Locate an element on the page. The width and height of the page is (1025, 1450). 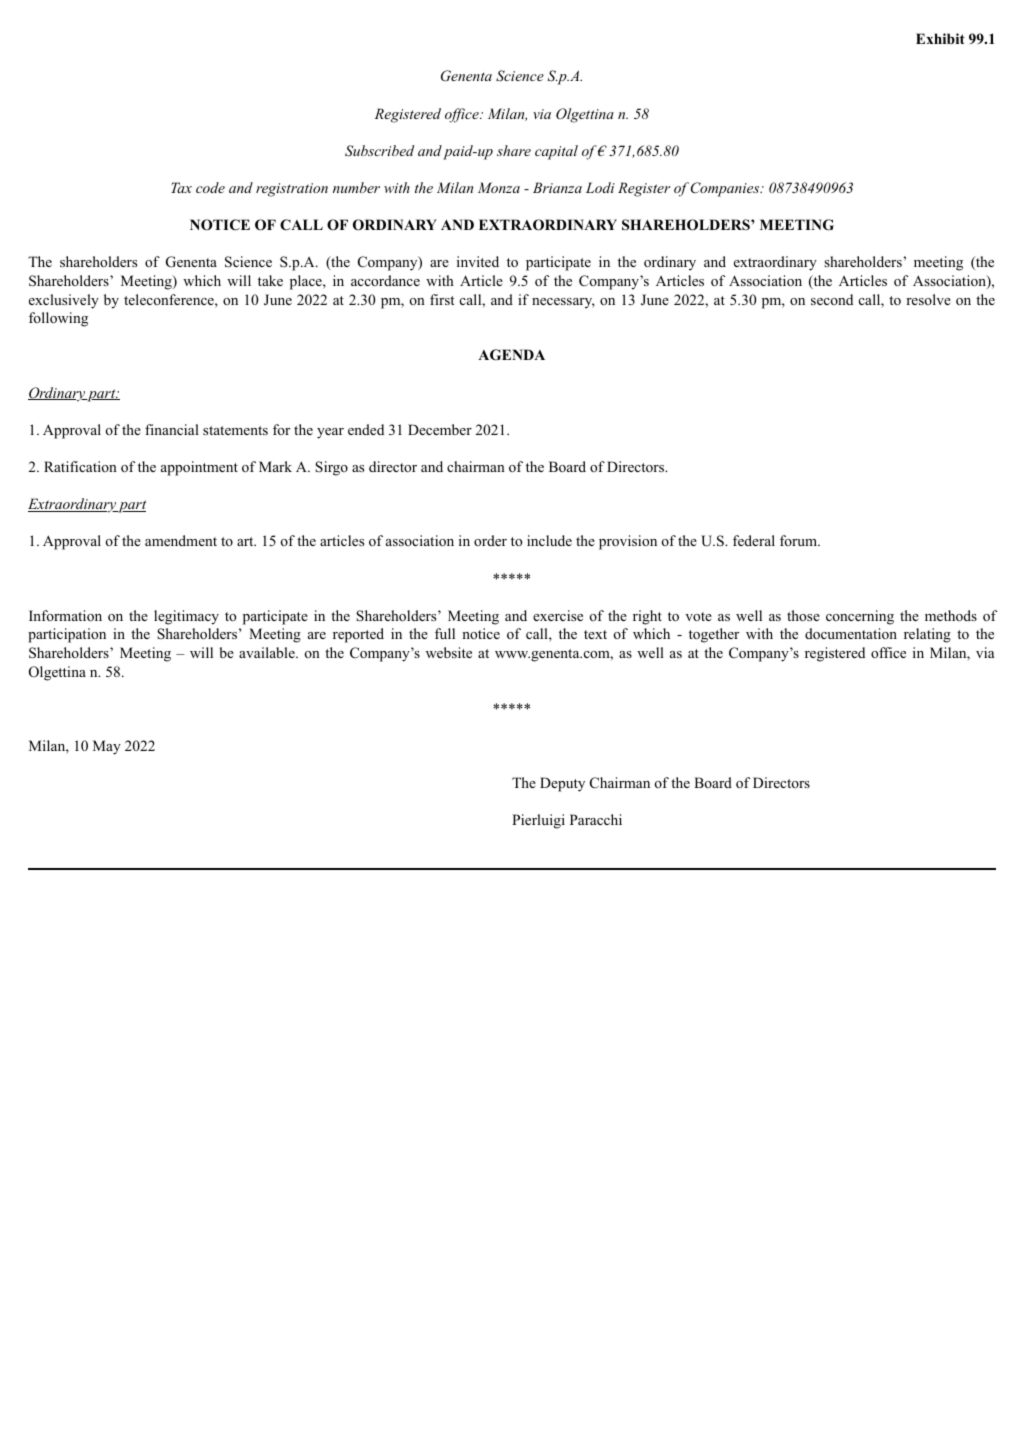
December is located at coordinates (440, 429).
